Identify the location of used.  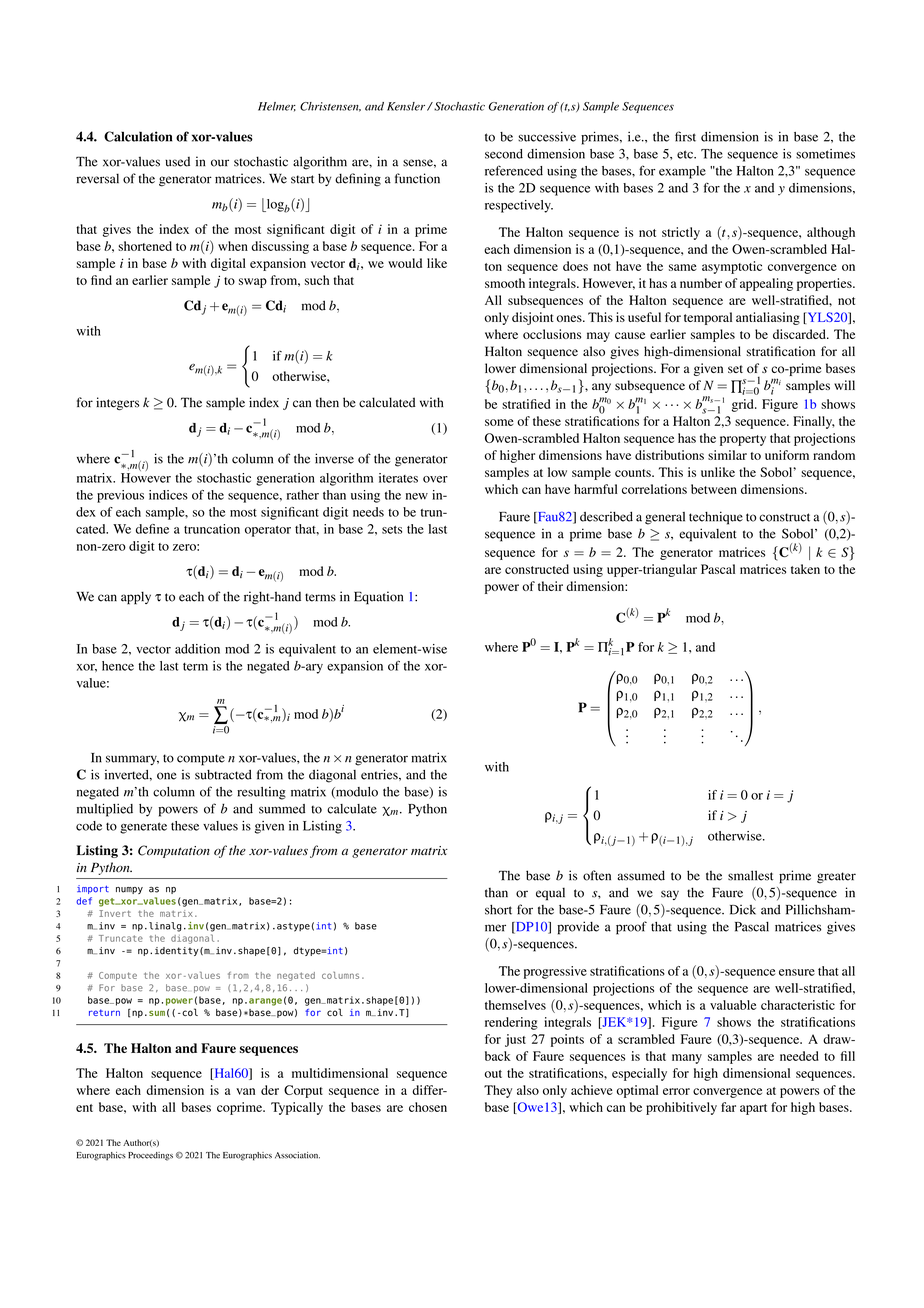
(177, 162).
